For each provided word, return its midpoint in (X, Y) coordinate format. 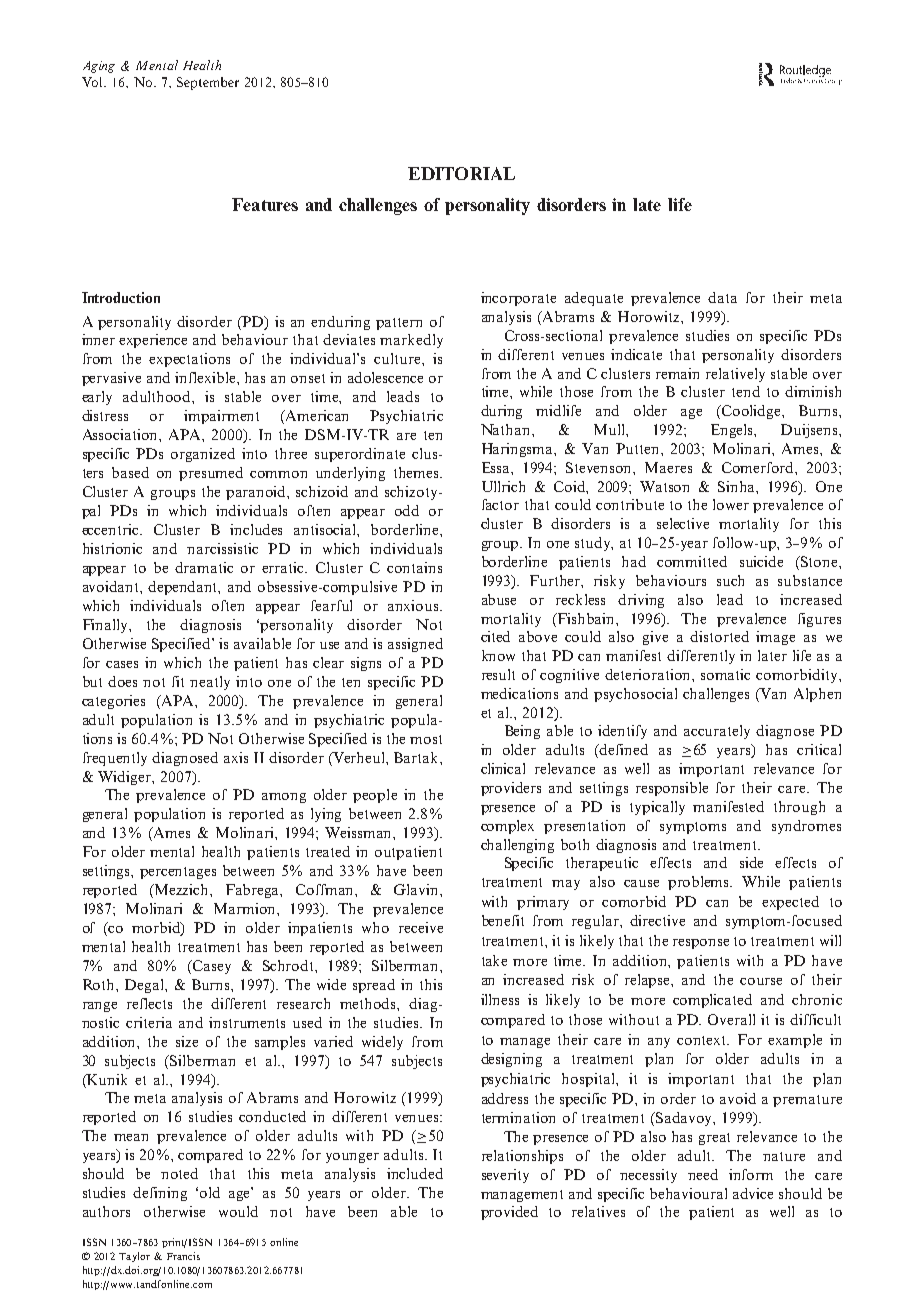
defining (160, 1194)
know (498, 655)
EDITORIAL (461, 173)
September (208, 83)
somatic (725, 674)
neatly (210, 683)
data (722, 297)
